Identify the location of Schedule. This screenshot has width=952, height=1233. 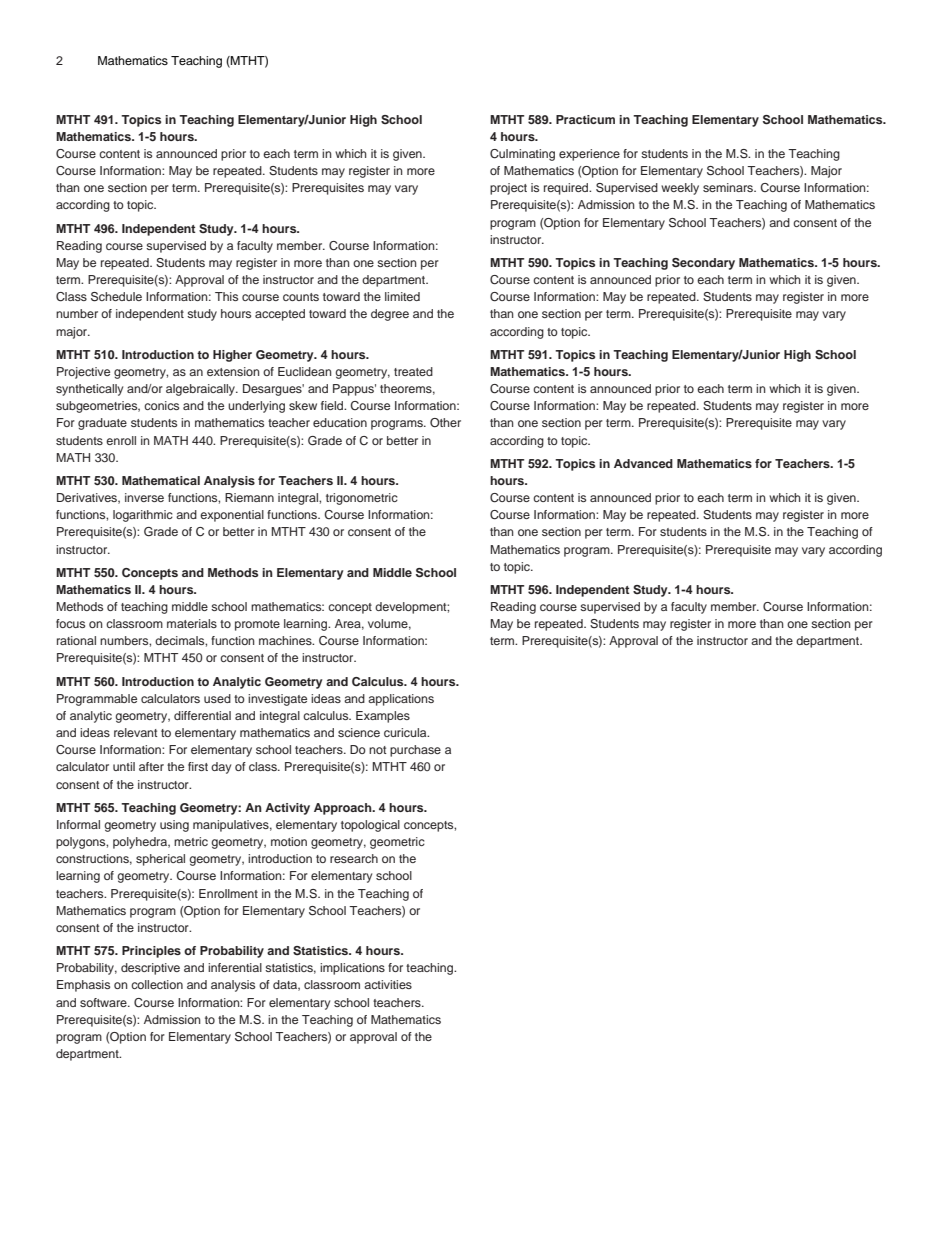
(116, 297).
